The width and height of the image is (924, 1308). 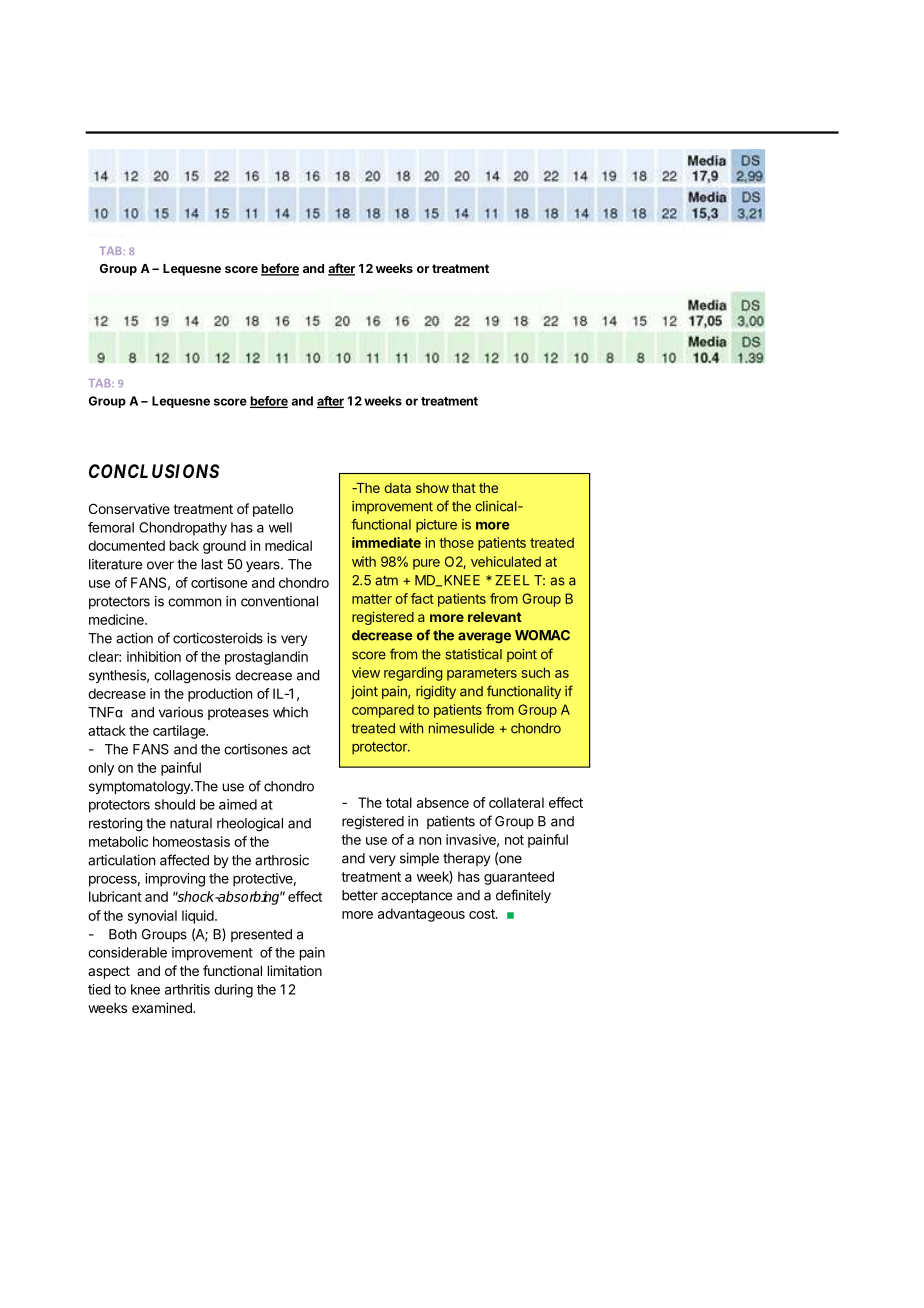 What do you see at coordinates (117, 619) in the image?
I see `medicine` at bounding box center [117, 619].
